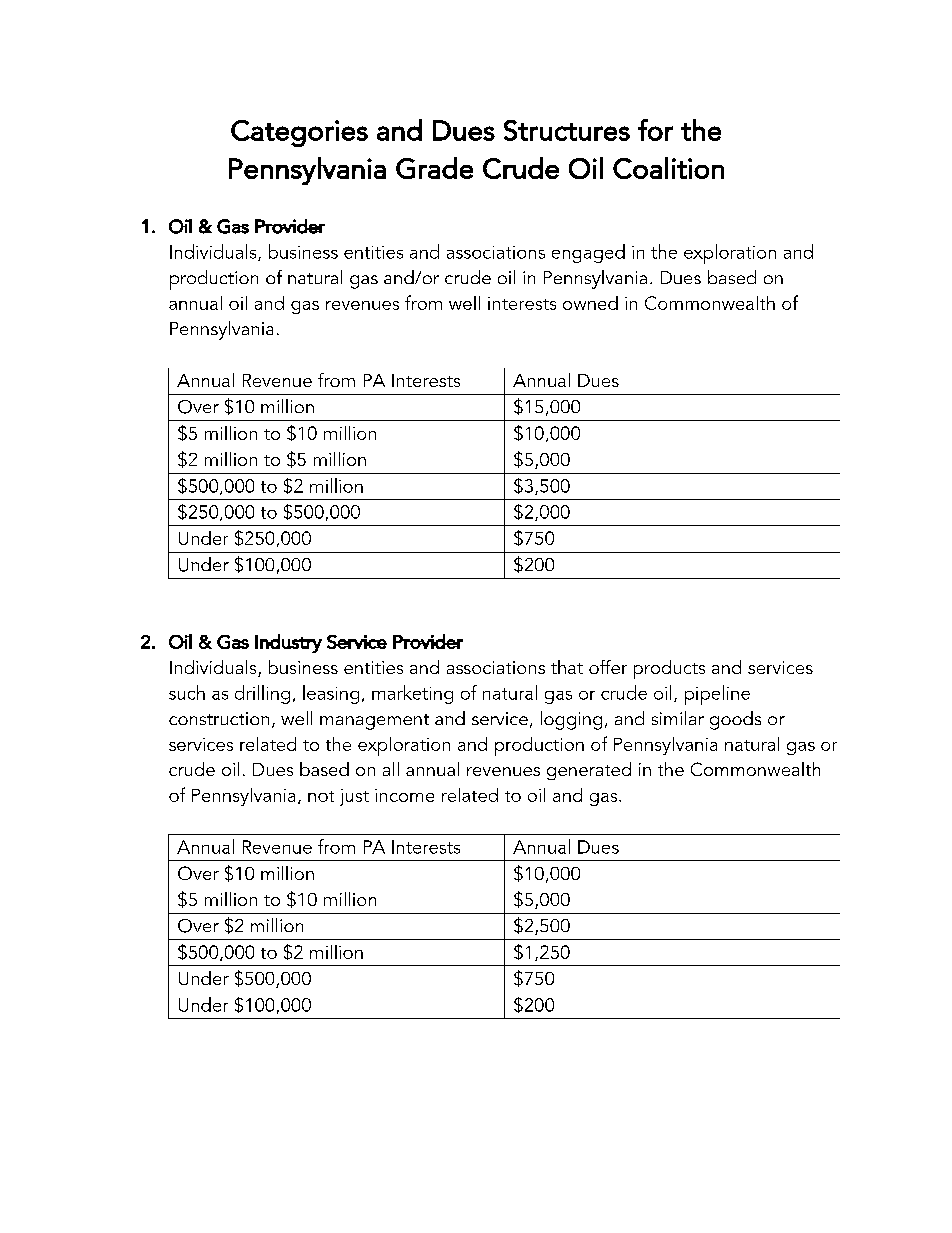  I want to click on for, so click(655, 130).
